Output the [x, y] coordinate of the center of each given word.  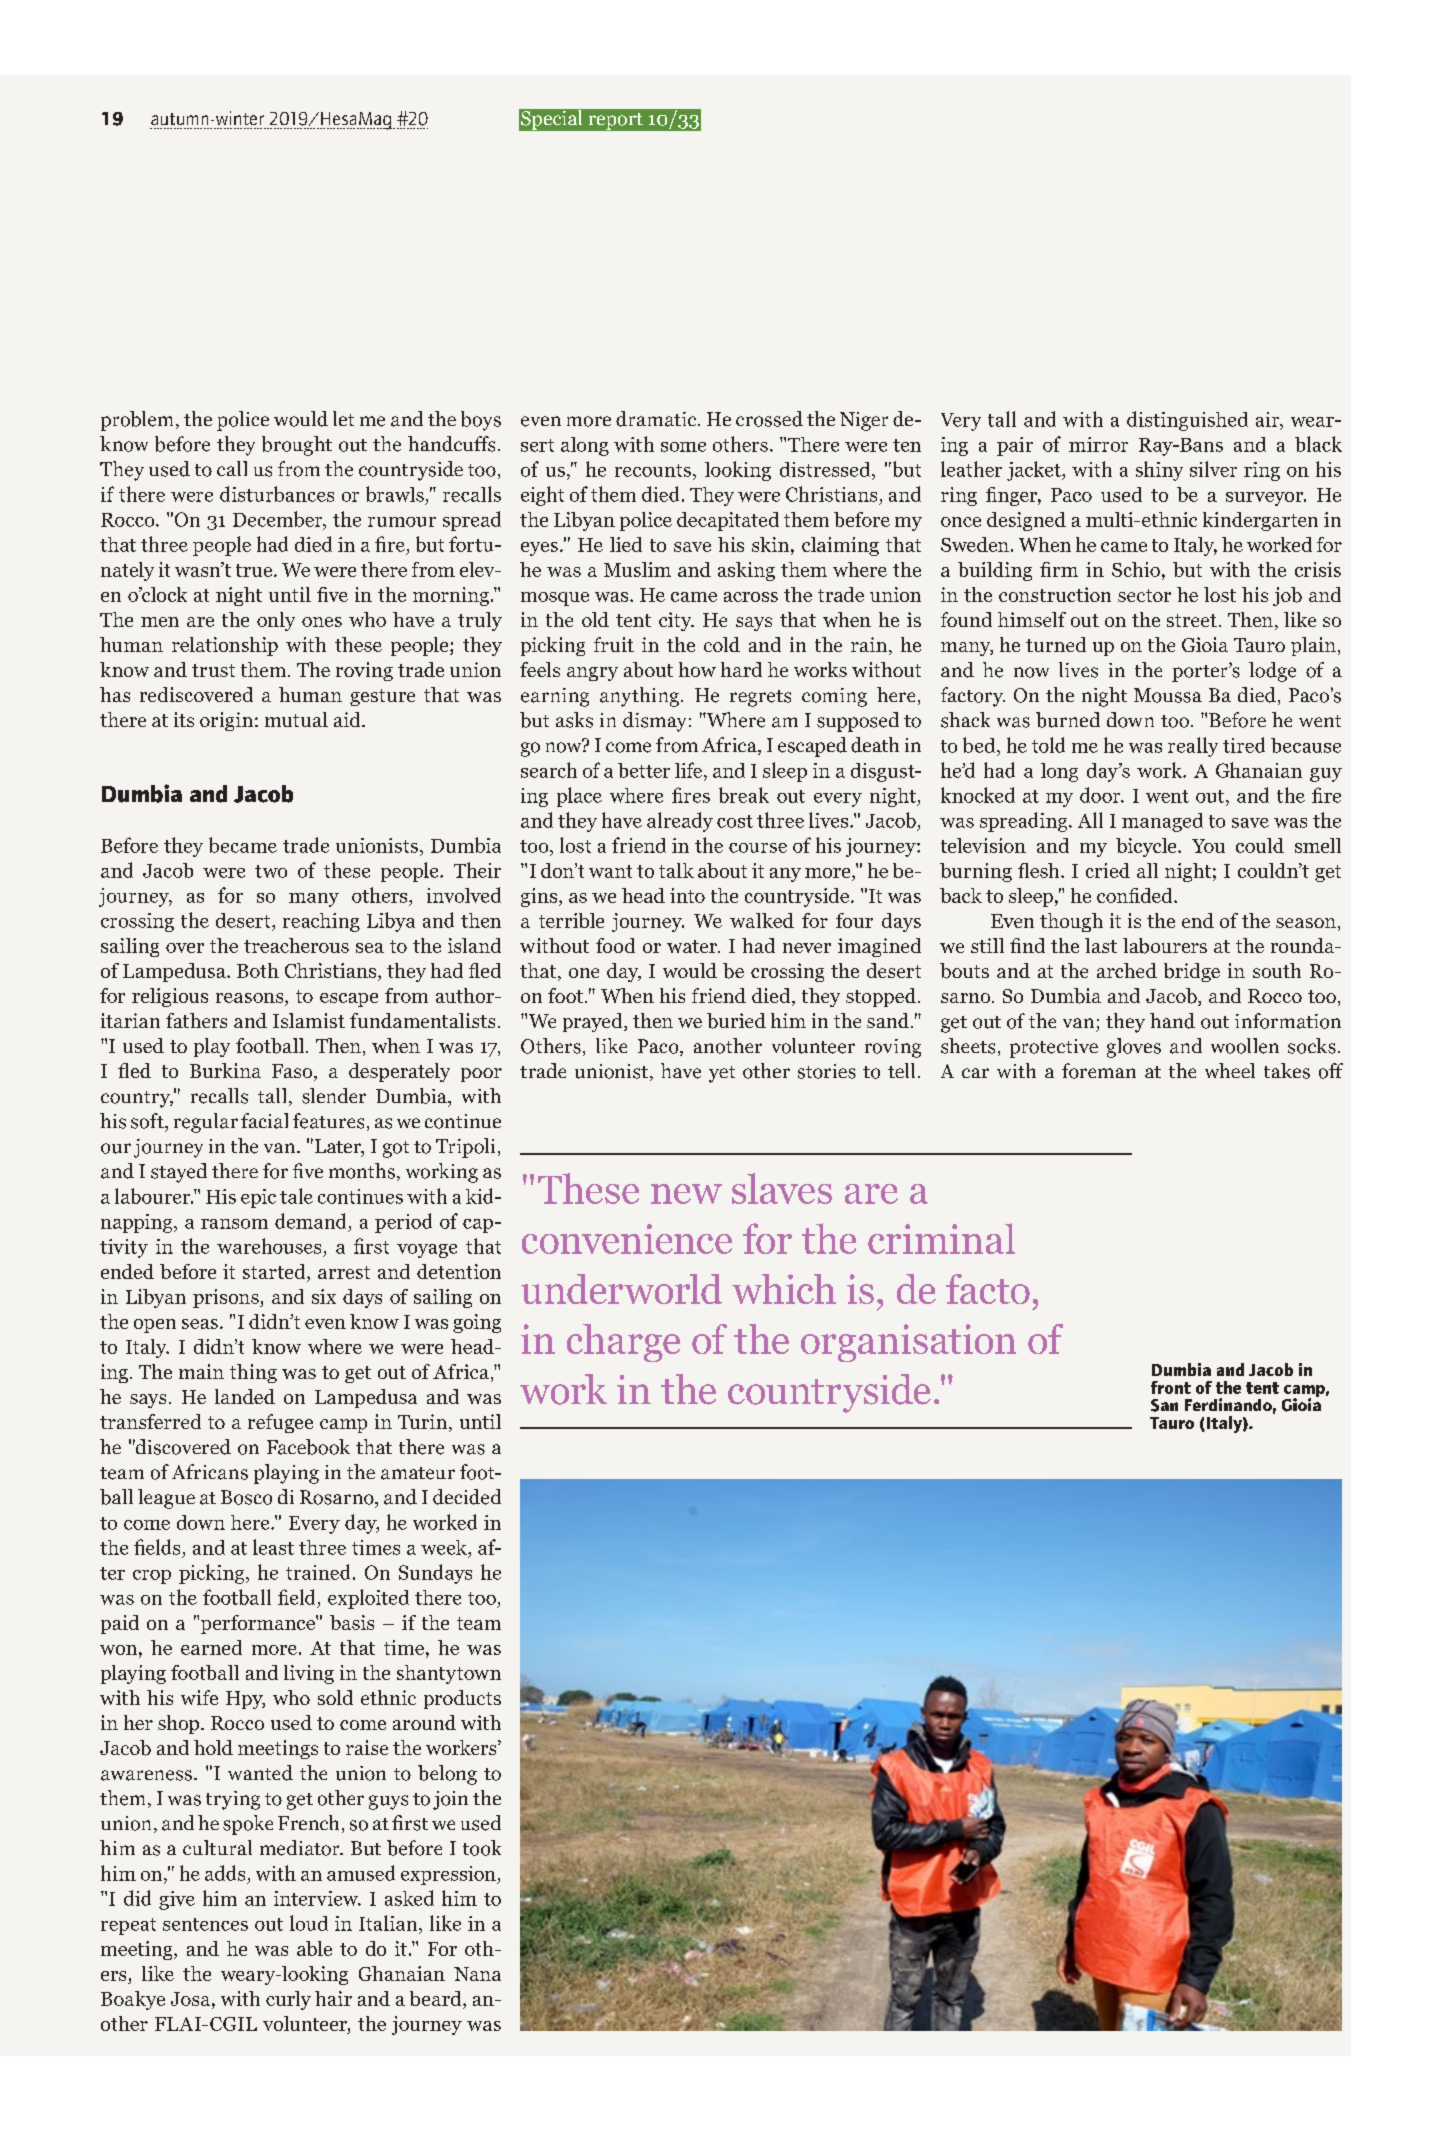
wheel [1230, 1070]
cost [735, 821]
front [1171, 1387]
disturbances [277, 494]
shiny [1159, 471]
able [314, 1948]
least [273, 1547]
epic [258, 1198]
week [445, 1547]
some [683, 447]
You [1208, 846]
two [271, 871]
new [686, 1194]
